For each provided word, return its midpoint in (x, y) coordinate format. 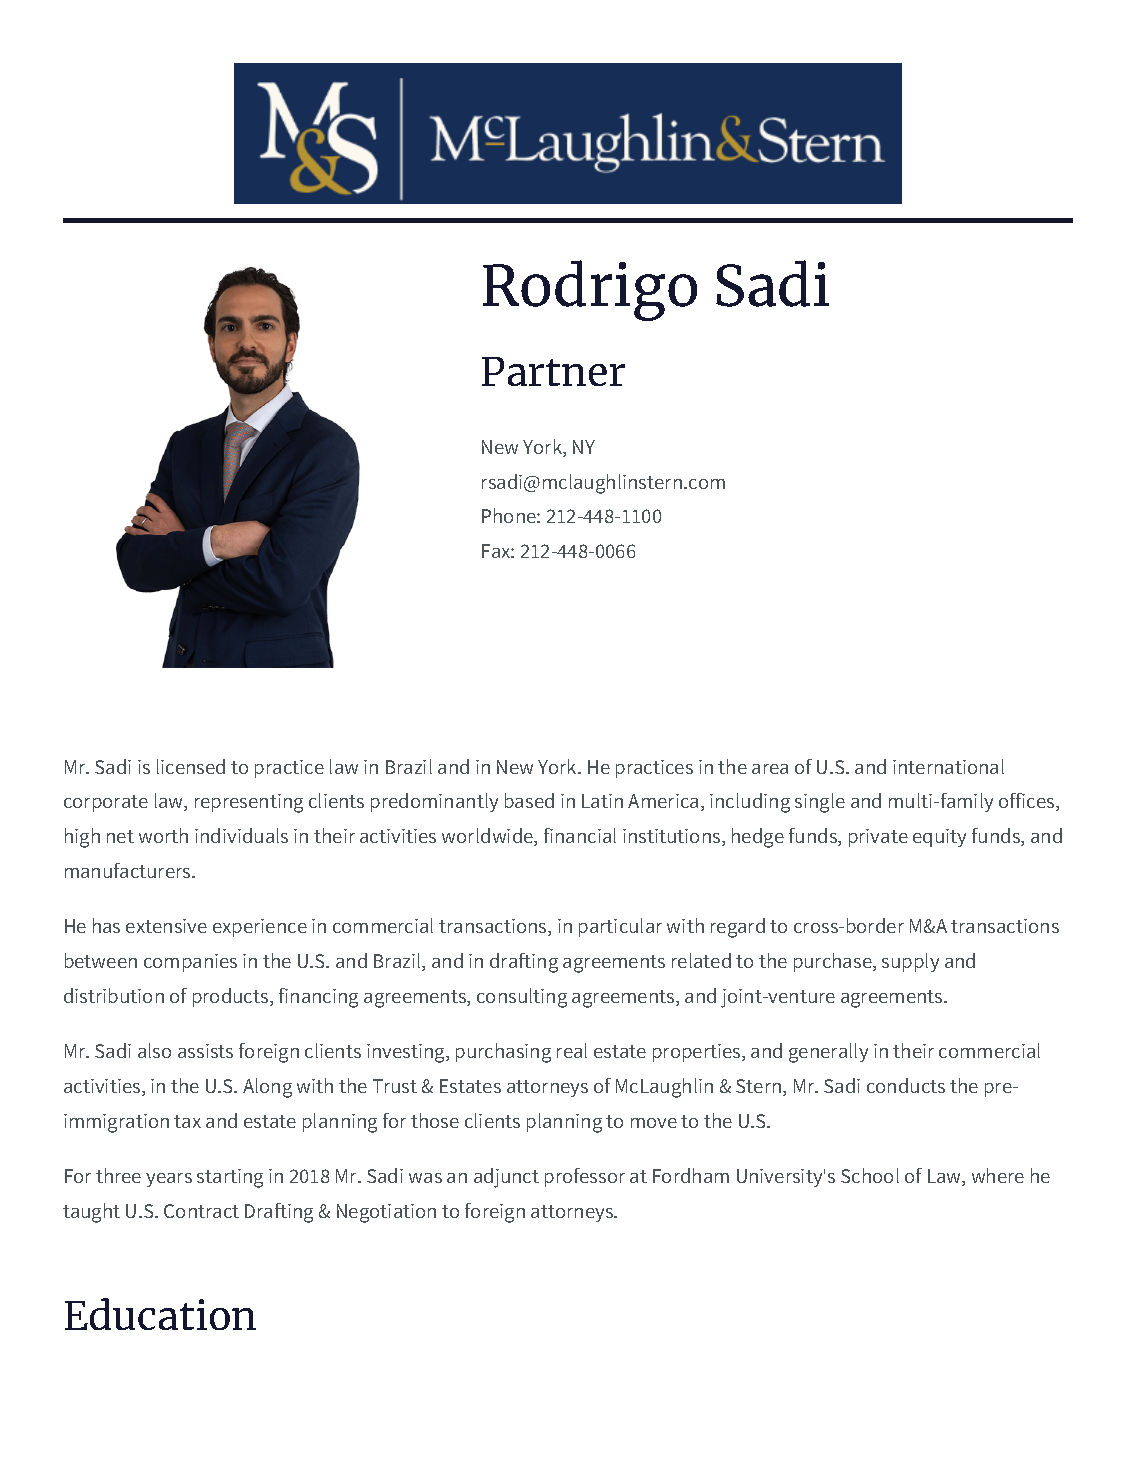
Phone (510, 515)
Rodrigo (590, 290)
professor (585, 1177)
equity (939, 838)
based (529, 800)
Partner (553, 371)
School (870, 1175)
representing (249, 803)
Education (160, 1314)
